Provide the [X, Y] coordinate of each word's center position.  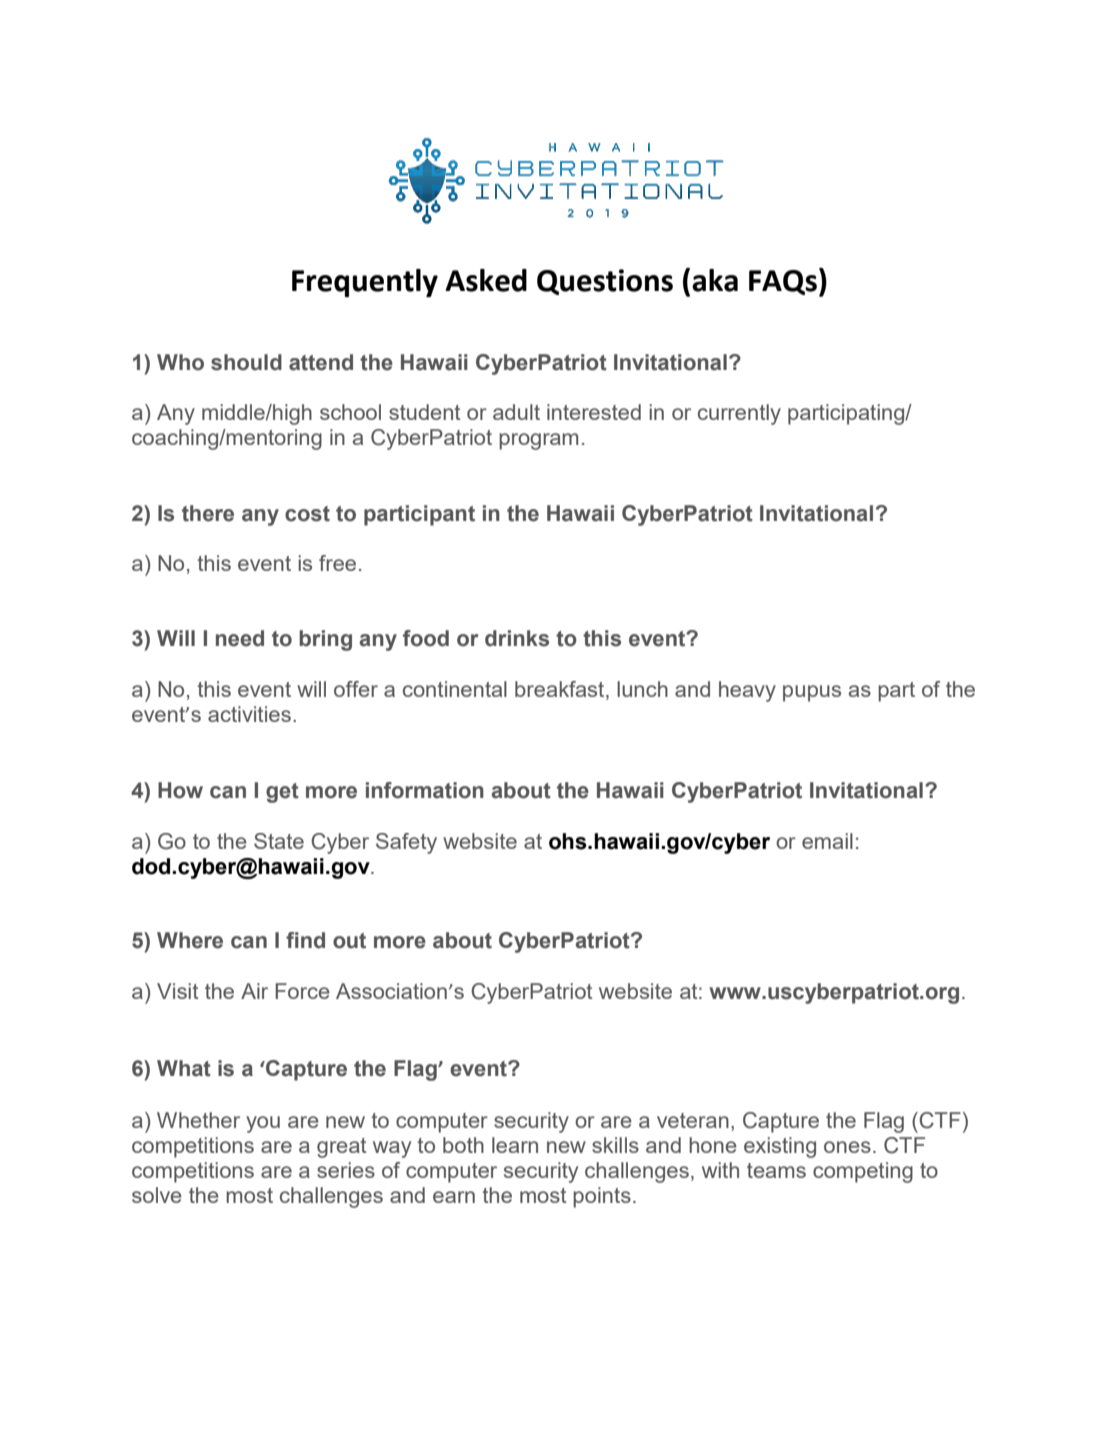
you [263, 1124]
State [279, 841]
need [240, 638]
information [425, 790]
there [208, 513]
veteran [693, 1120]
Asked [486, 280]
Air [254, 991]
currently [739, 414]
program [538, 441]
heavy [747, 691]
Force [302, 991]
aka [715, 280]
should [246, 362]
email [827, 841]
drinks [517, 638]
